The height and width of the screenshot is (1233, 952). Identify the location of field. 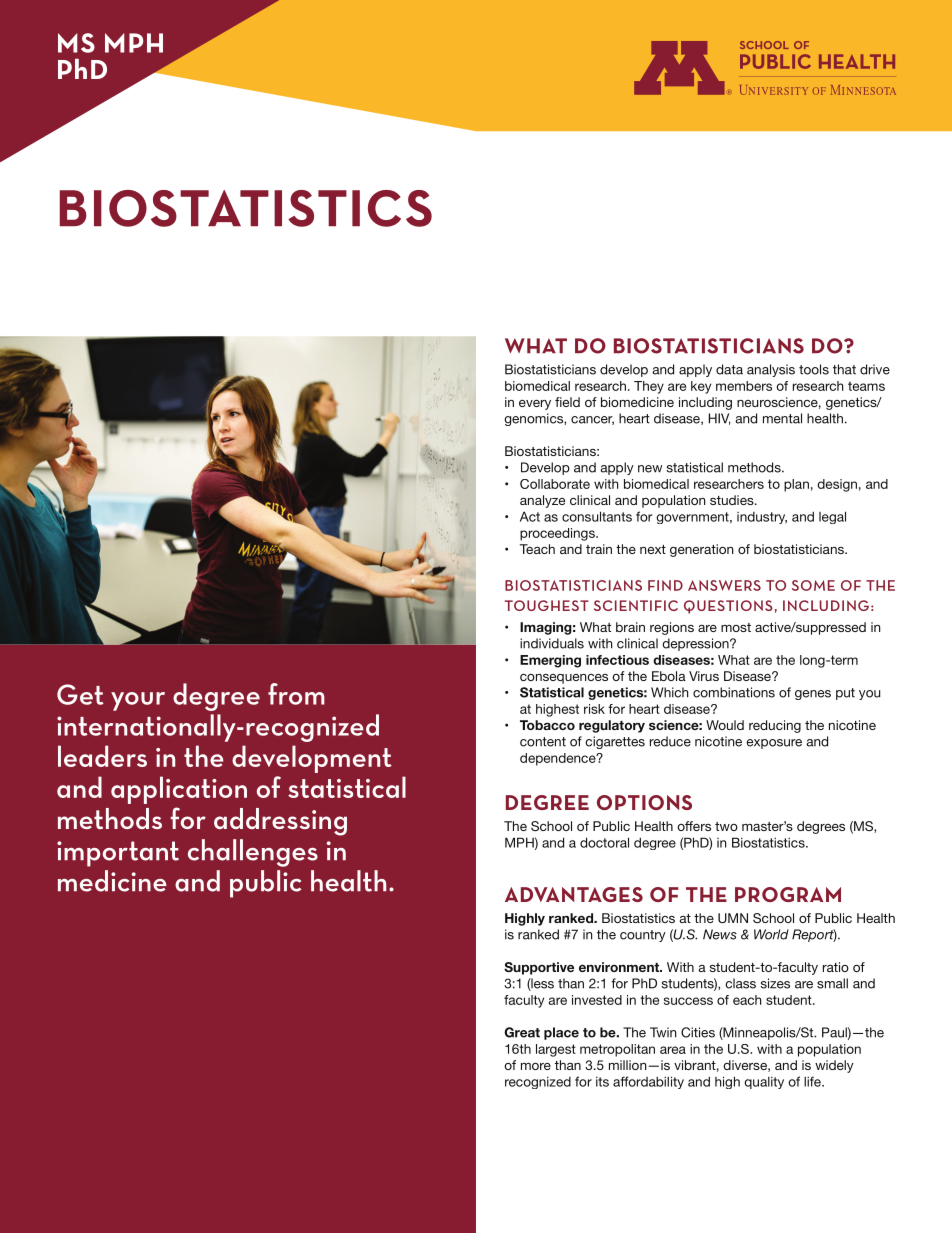
(567, 402).
